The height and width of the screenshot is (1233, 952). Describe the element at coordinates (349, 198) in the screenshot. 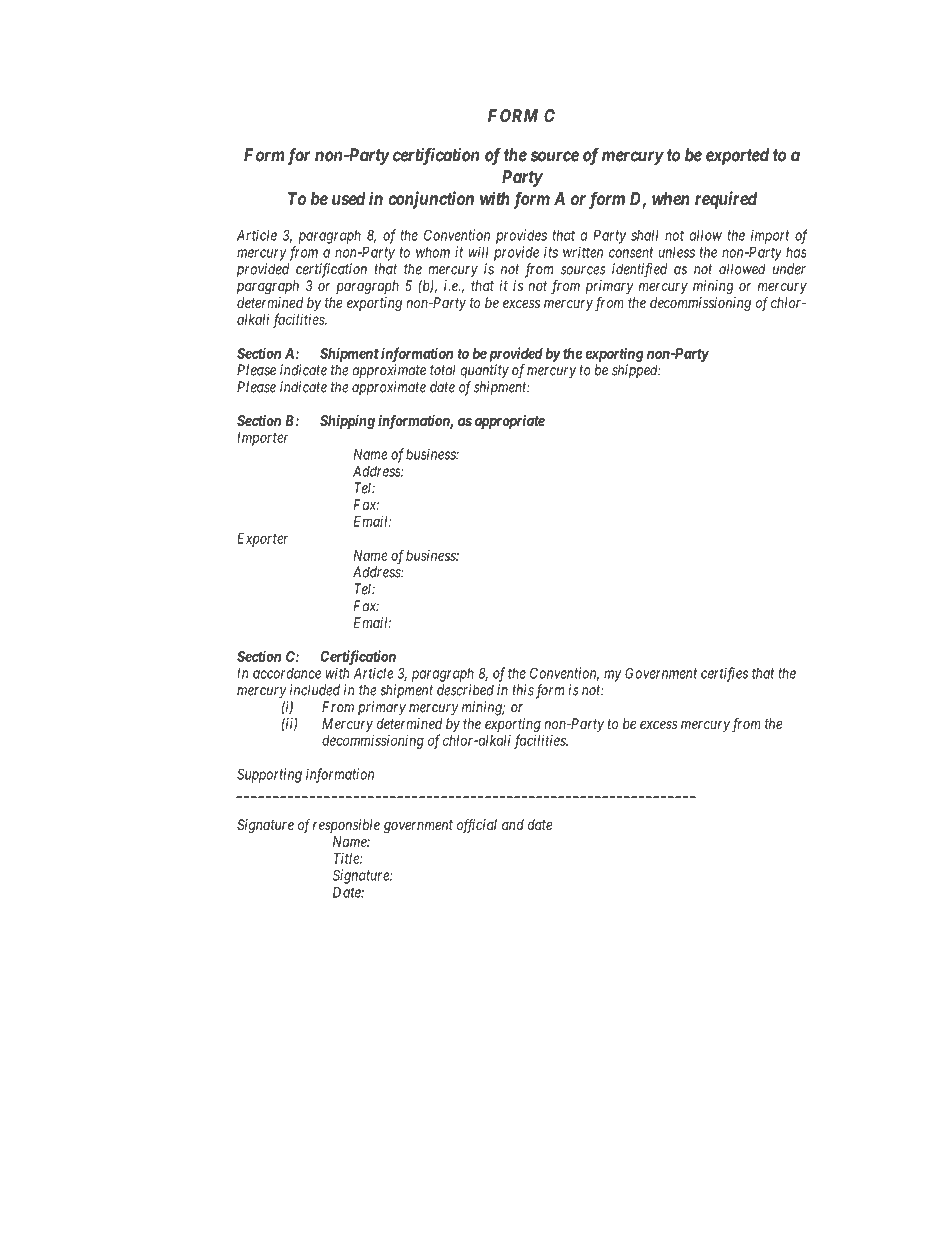

I see `used` at that location.
